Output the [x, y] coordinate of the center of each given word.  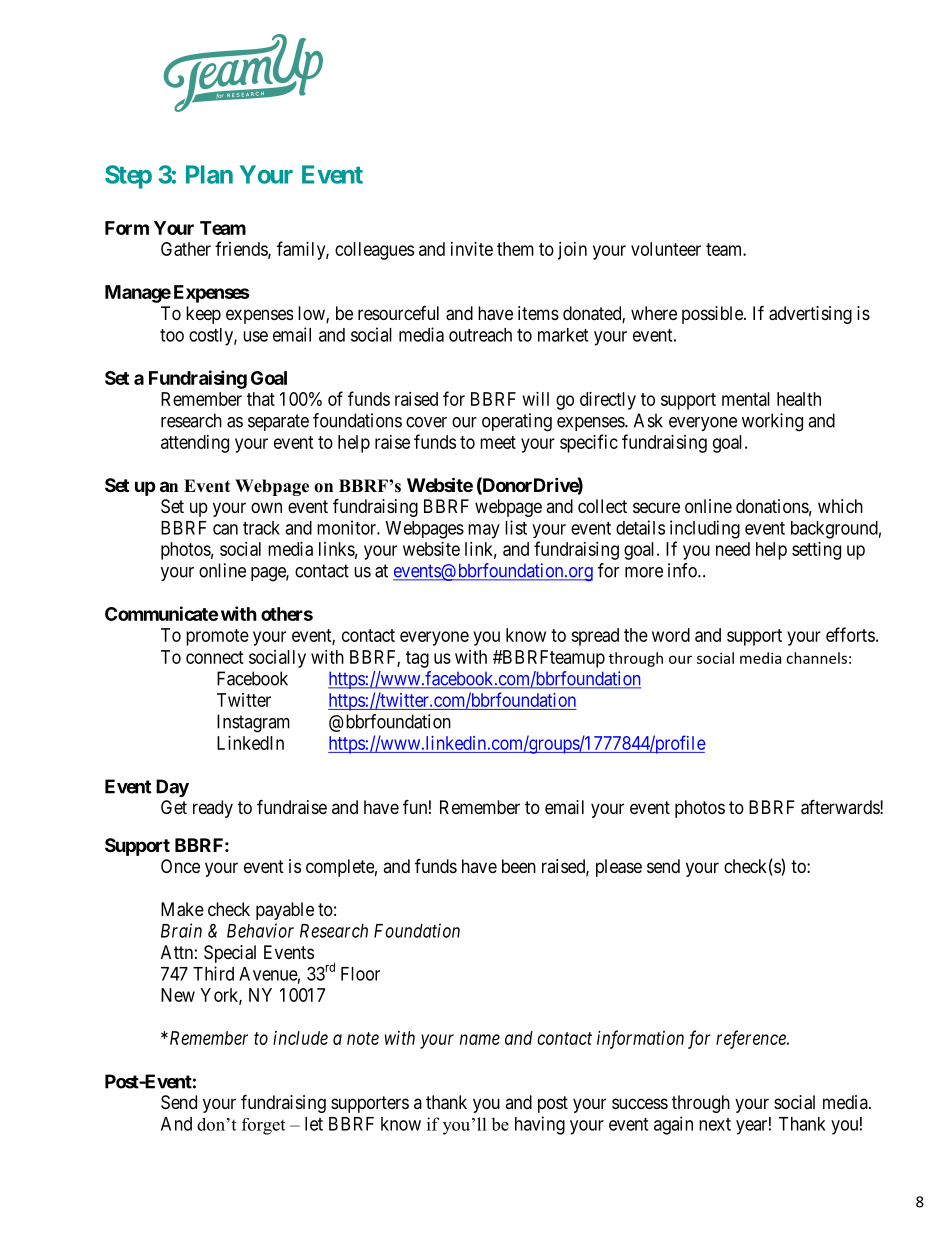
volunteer [666, 249]
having [540, 1125]
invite [472, 249]
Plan [209, 174]
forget [263, 1126]
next [715, 1124]
